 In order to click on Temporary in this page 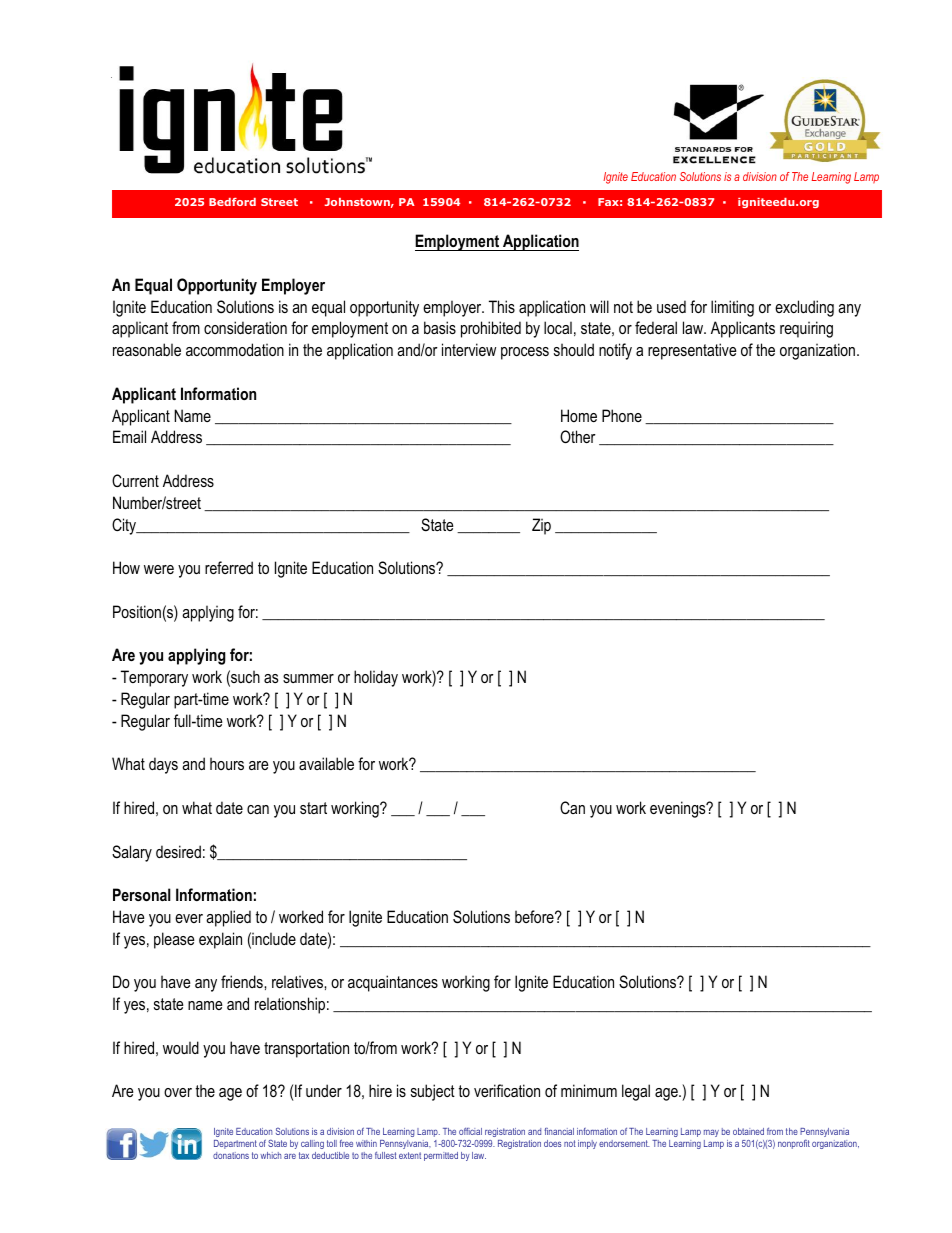, I will do `click(154, 678)`.
